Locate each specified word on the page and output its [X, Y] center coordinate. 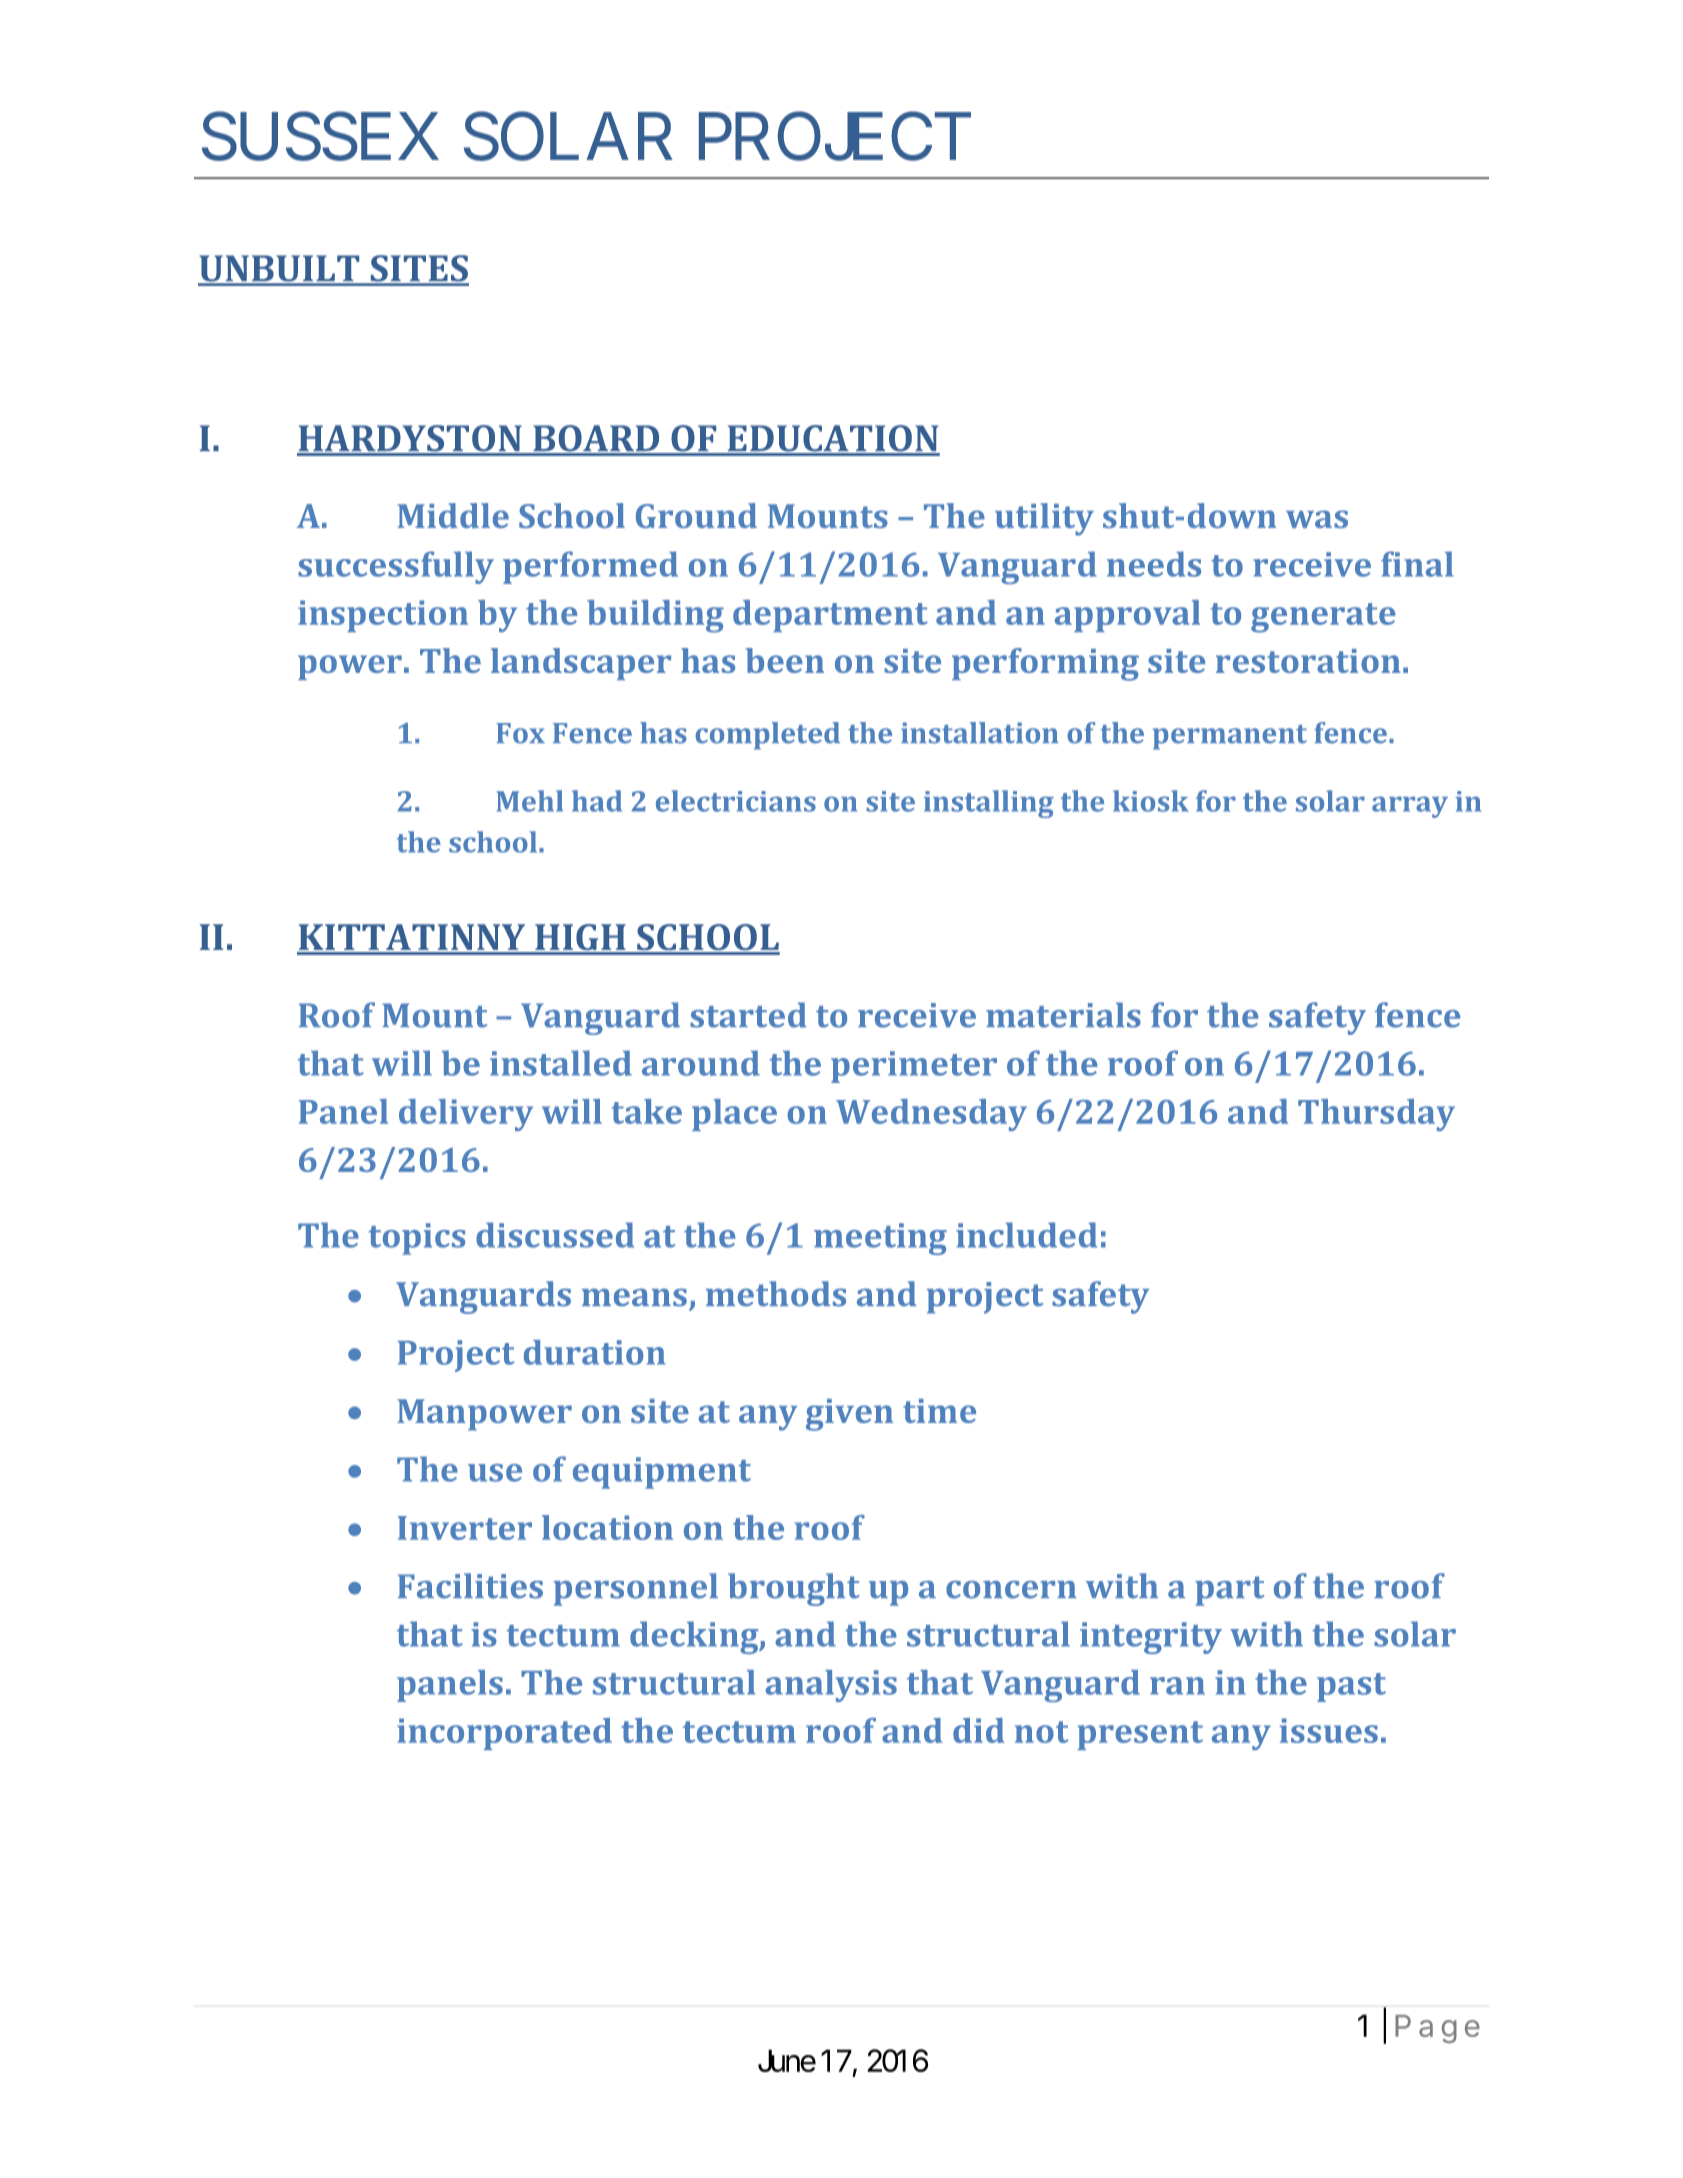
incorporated [504, 1734]
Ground [696, 515]
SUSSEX [320, 137]
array [1410, 807]
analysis [831, 1686]
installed [561, 1063]
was [1317, 519]
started [748, 1015]
